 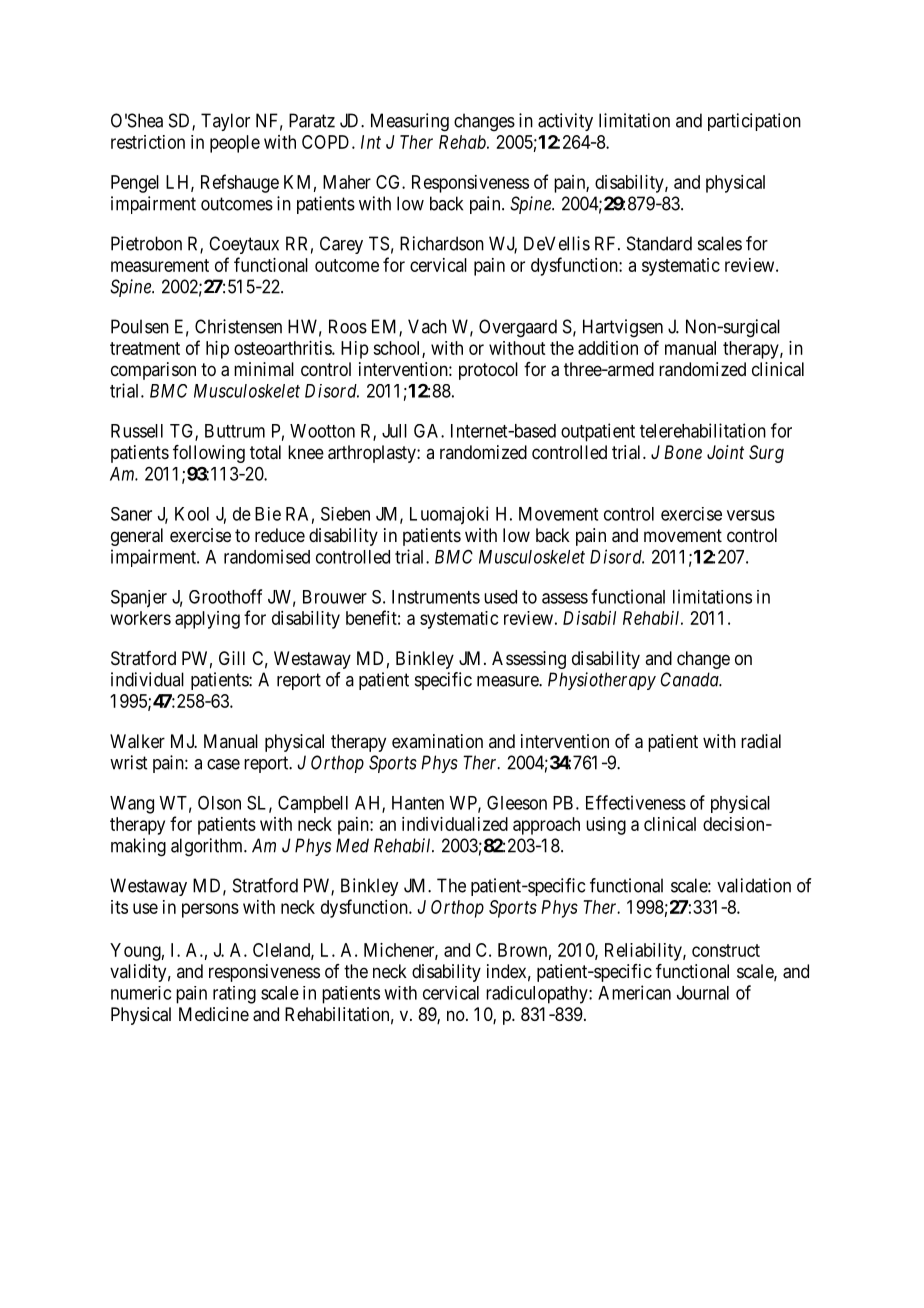 What do you see at coordinates (137, 741) in the screenshot?
I see `Walker` at bounding box center [137, 741].
